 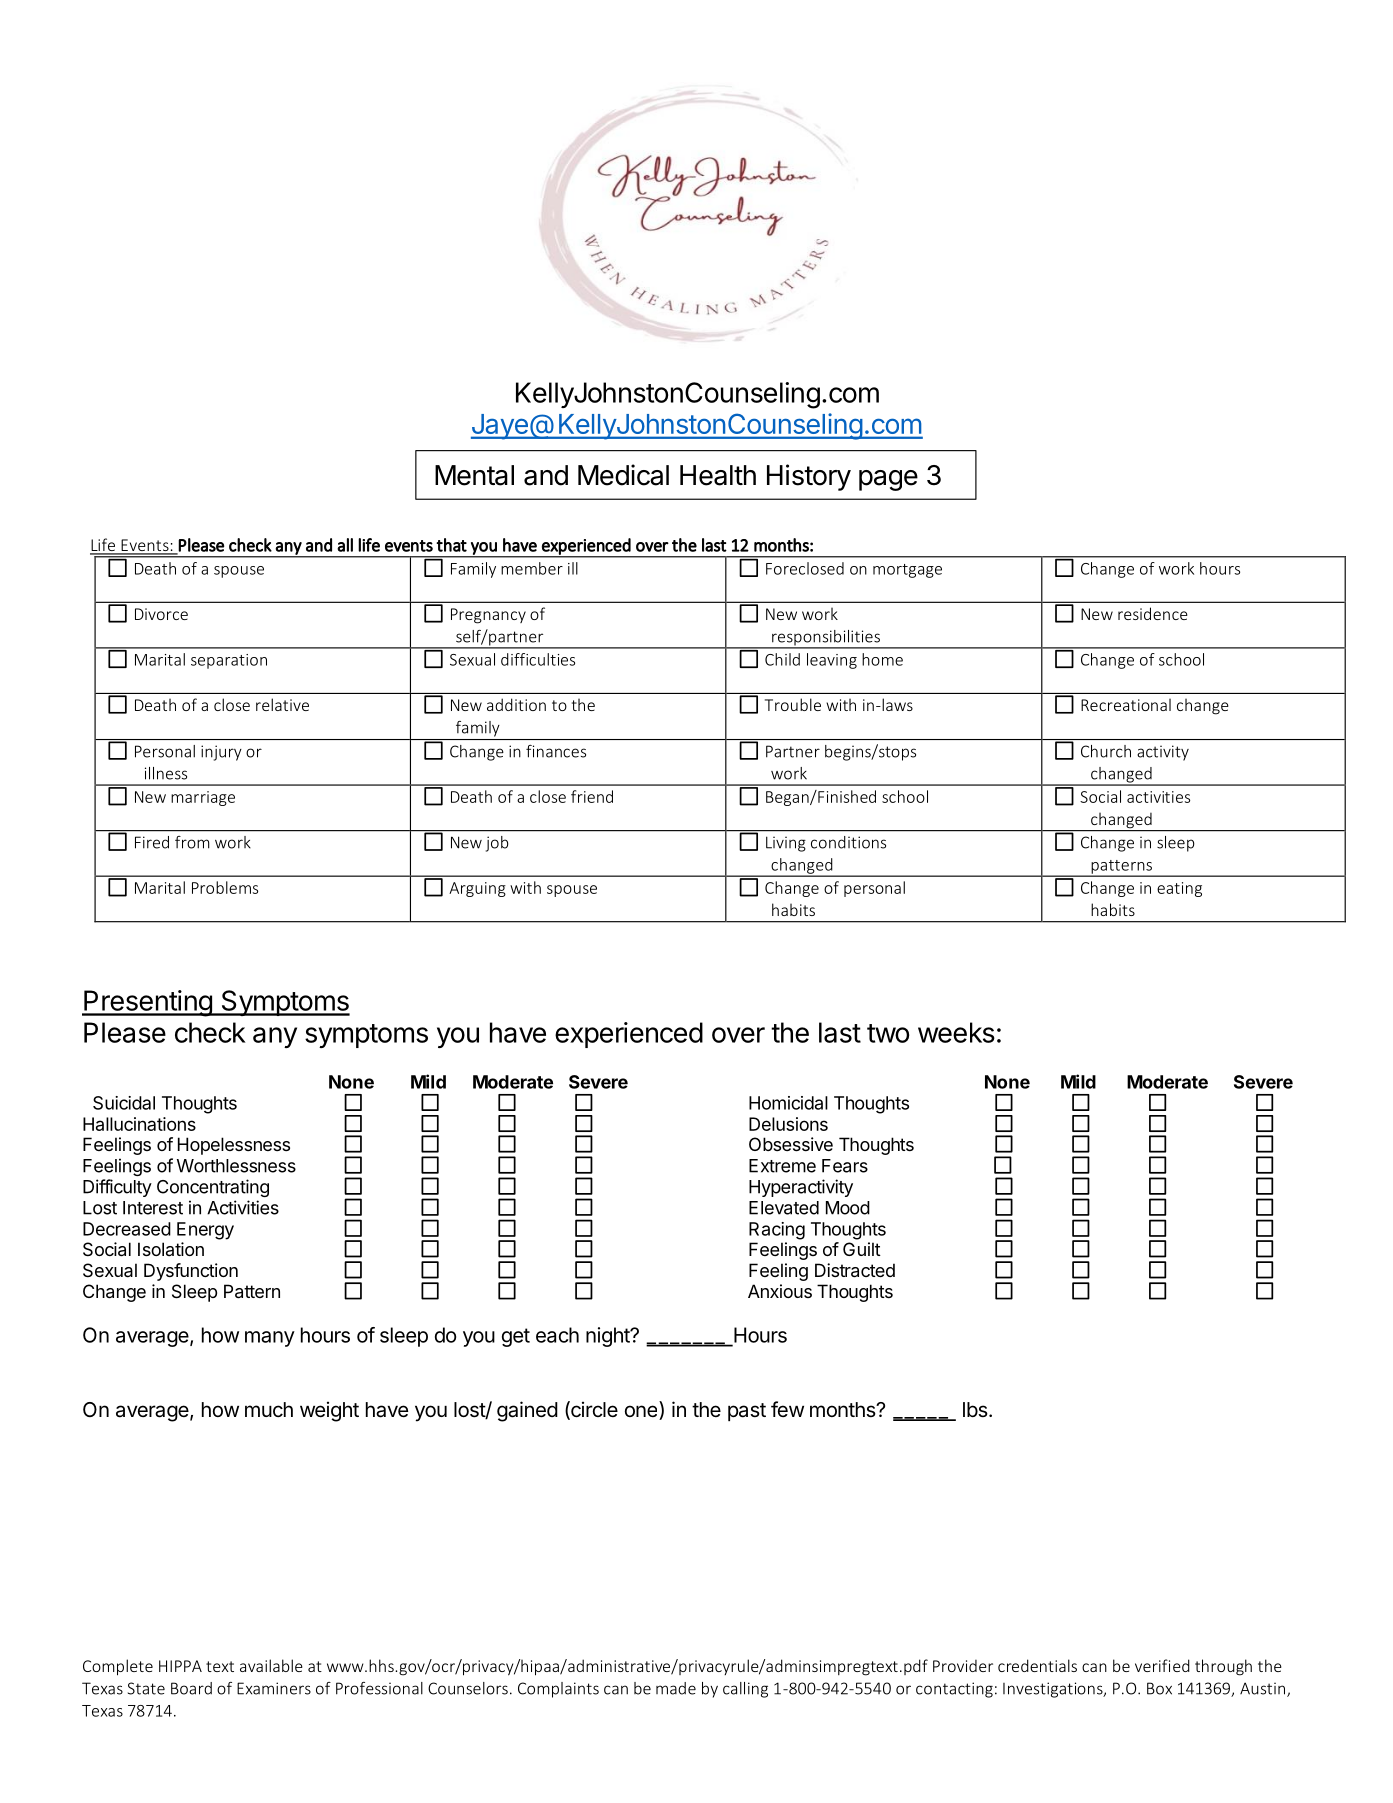 I want to click on Presenting, so click(x=148, y=1003).
